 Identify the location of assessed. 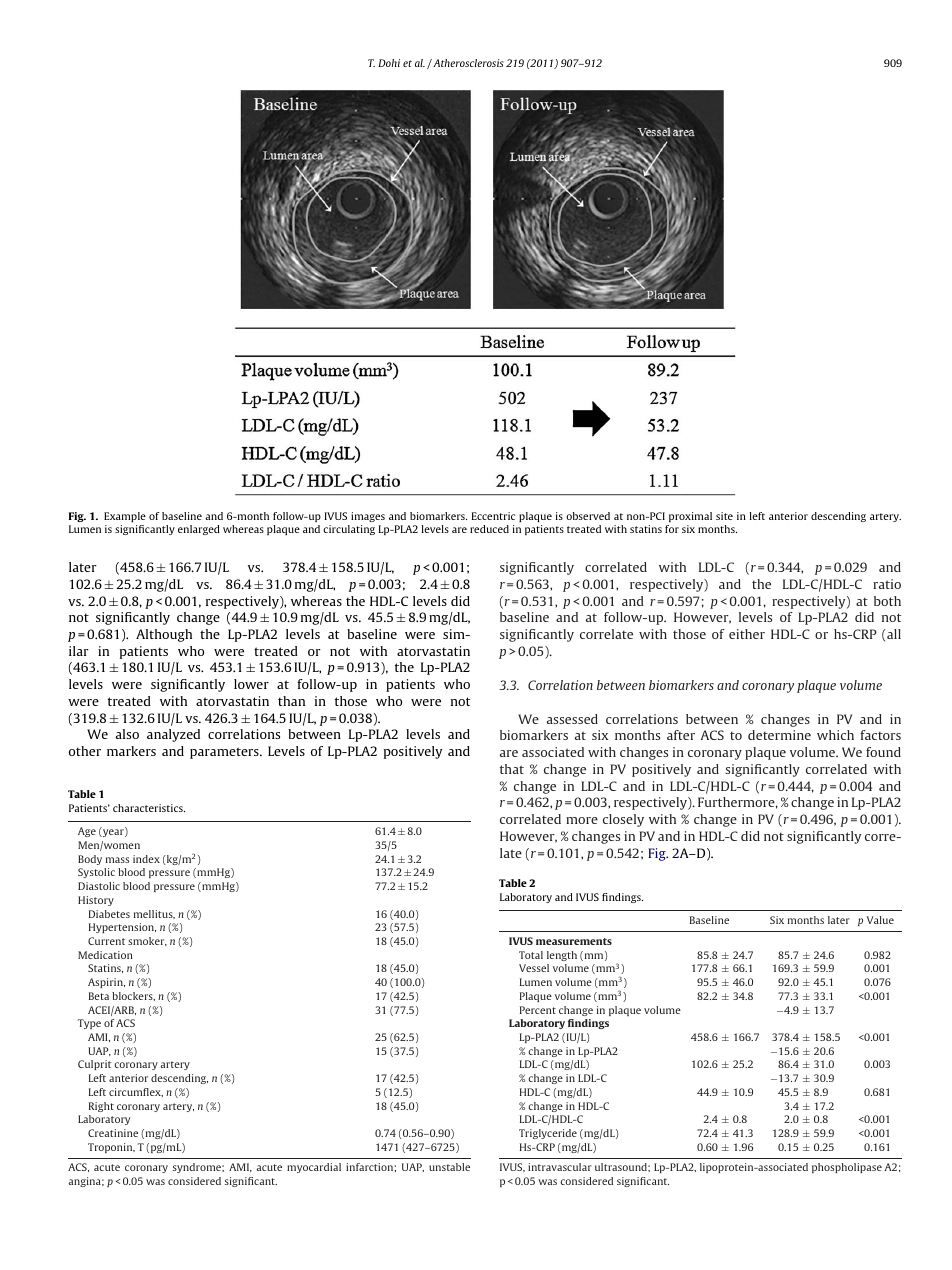
(572, 719).
